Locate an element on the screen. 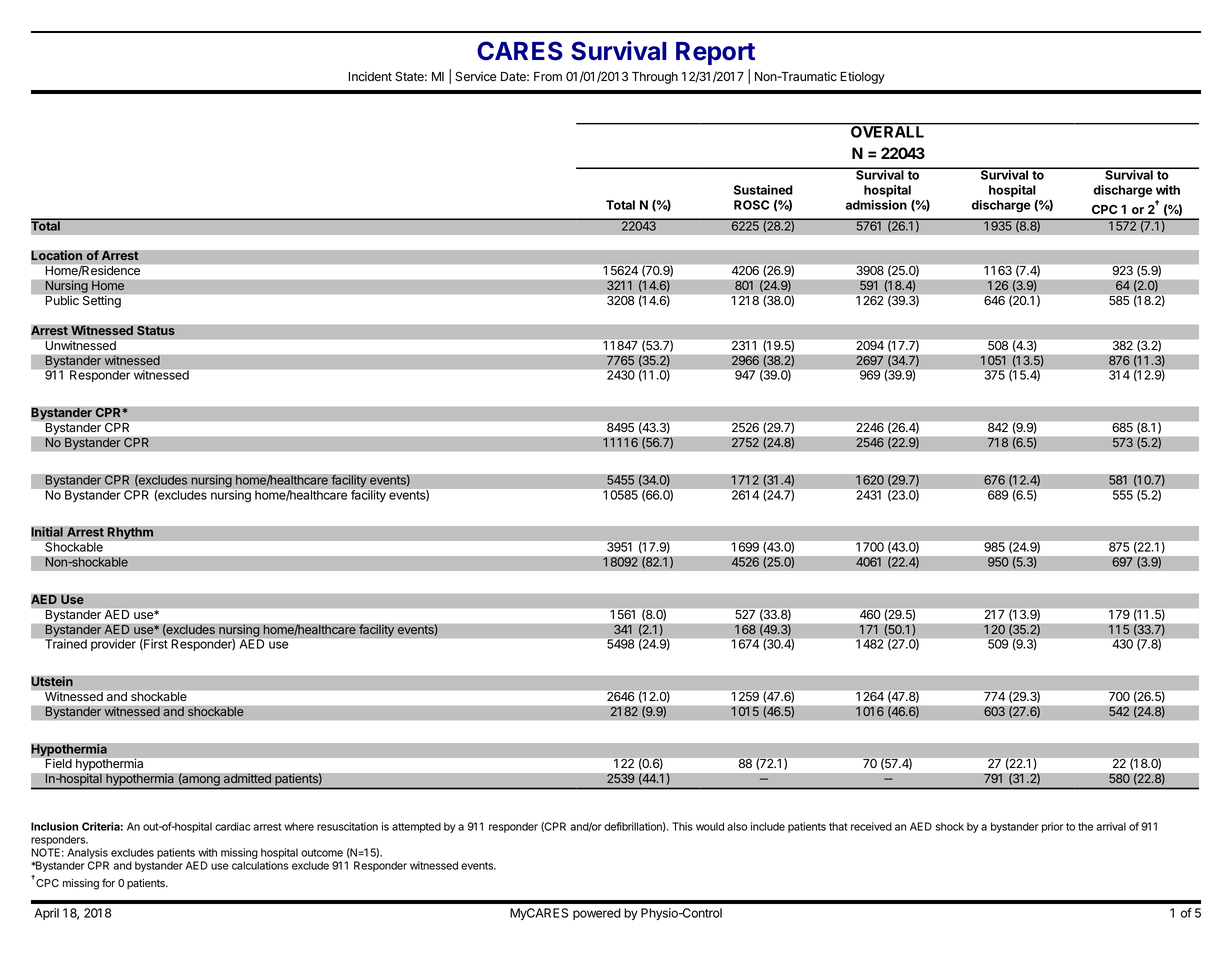  admission is located at coordinates (876, 205).
